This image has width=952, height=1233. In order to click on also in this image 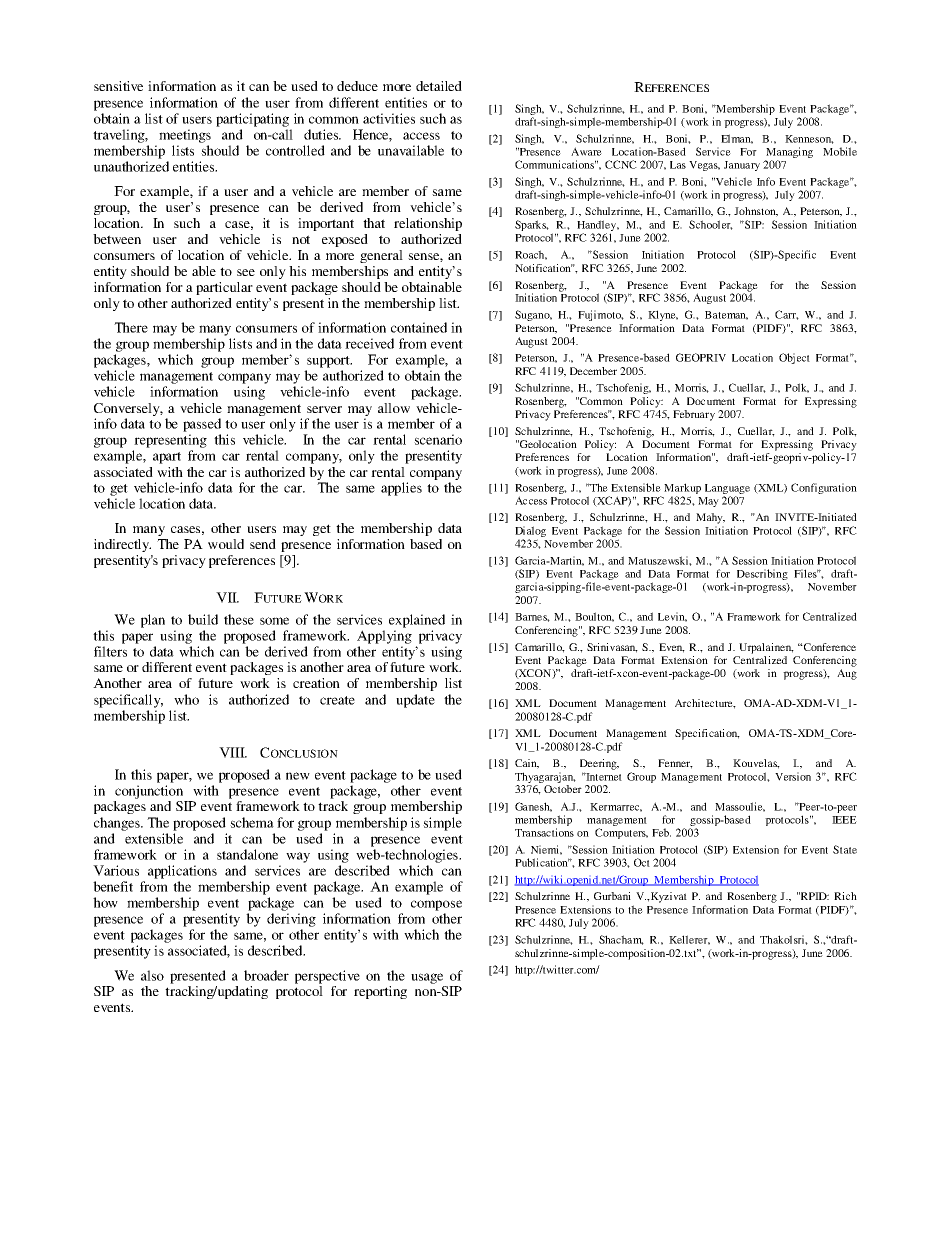, I will do `click(152, 975)`.
